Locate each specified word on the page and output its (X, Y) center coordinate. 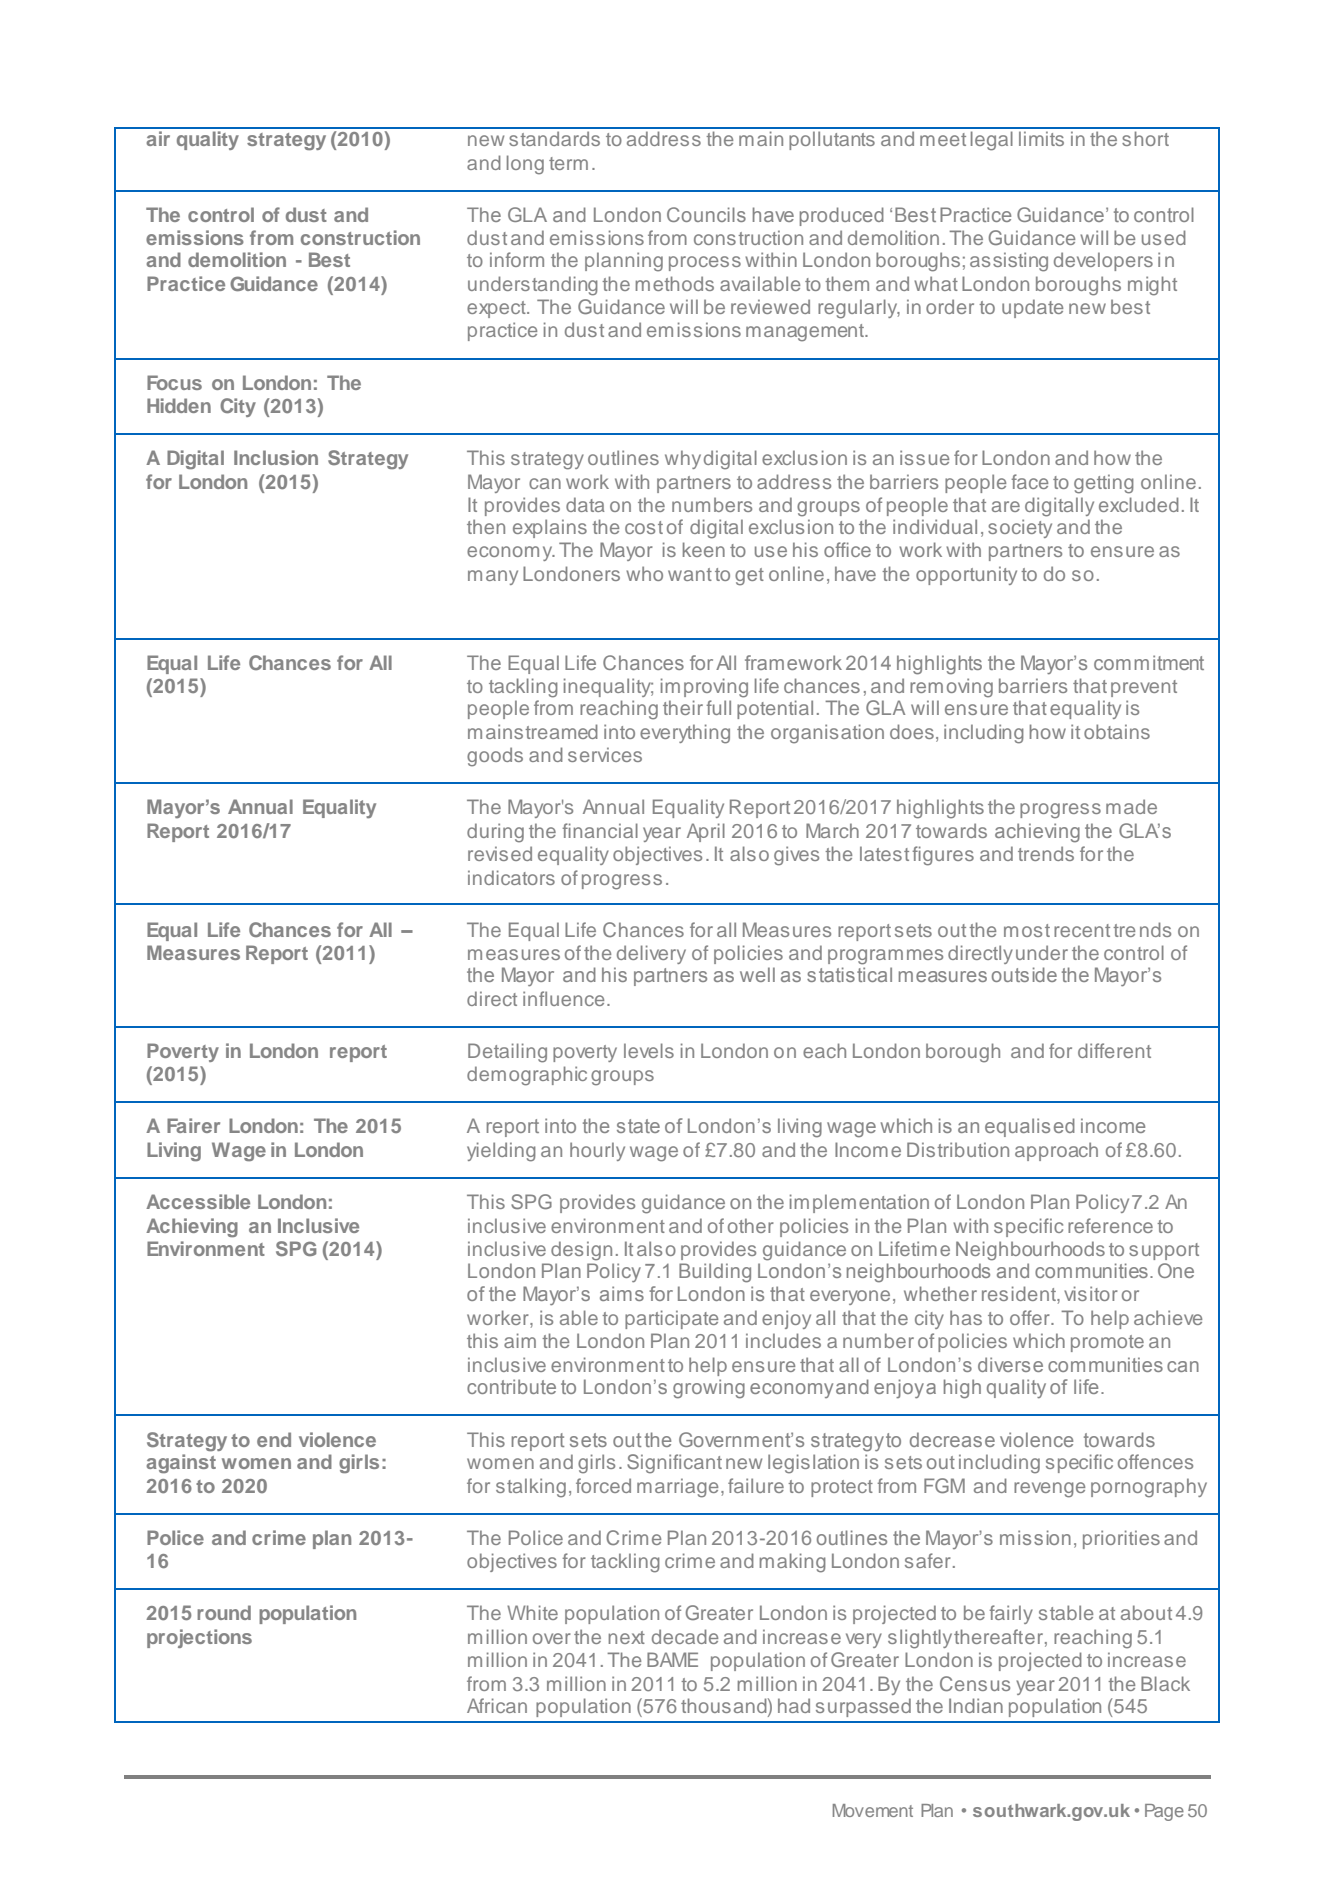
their (683, 707)
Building (715, 1273)
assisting (1009, 262)
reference (1110, 1225)
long (525, 165)
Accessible (198, 1201)
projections (199, 1638)
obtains (1117, 731)
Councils (706, 214)
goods (495, 757)
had (794, 1705)
